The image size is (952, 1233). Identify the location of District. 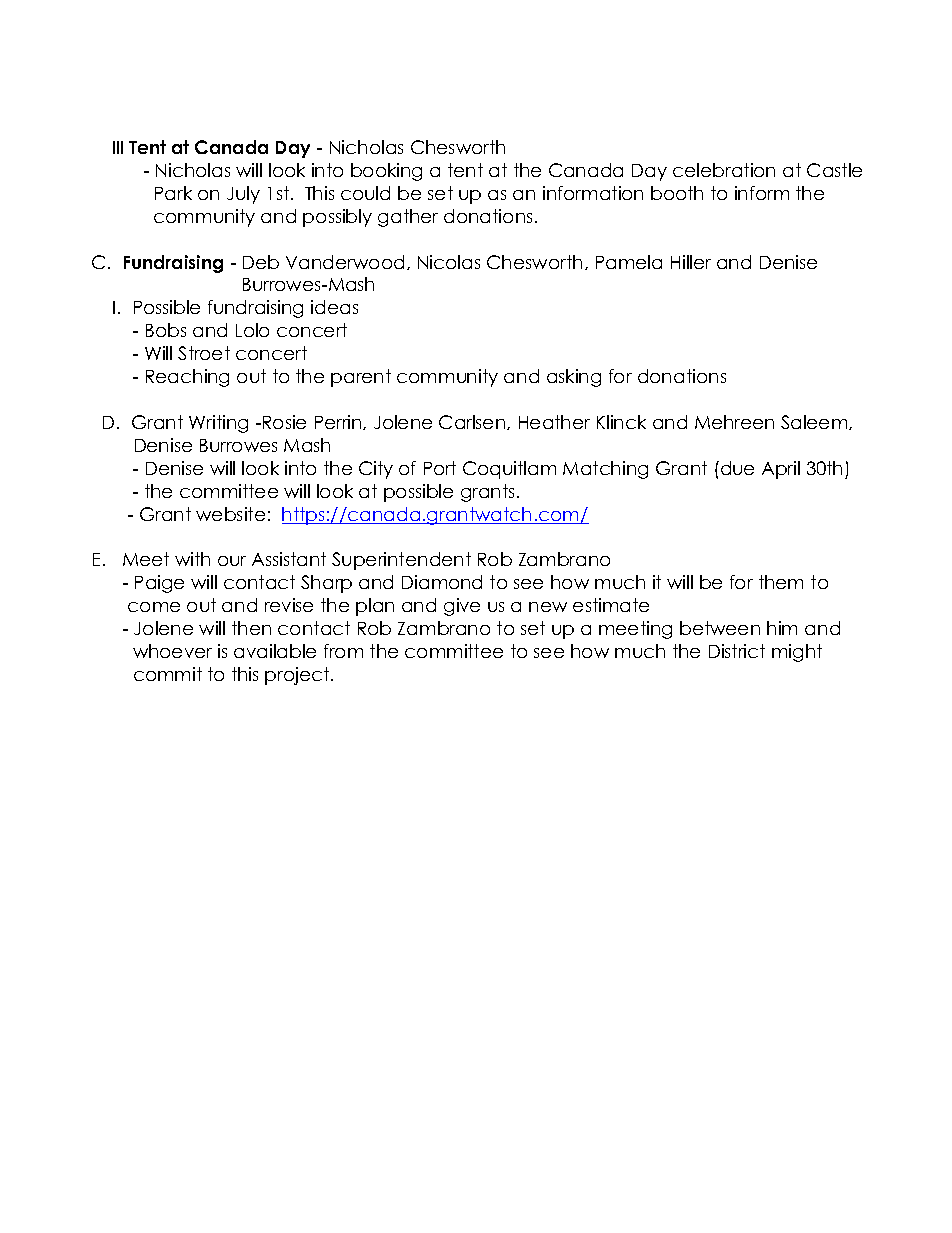
(737, 651).
